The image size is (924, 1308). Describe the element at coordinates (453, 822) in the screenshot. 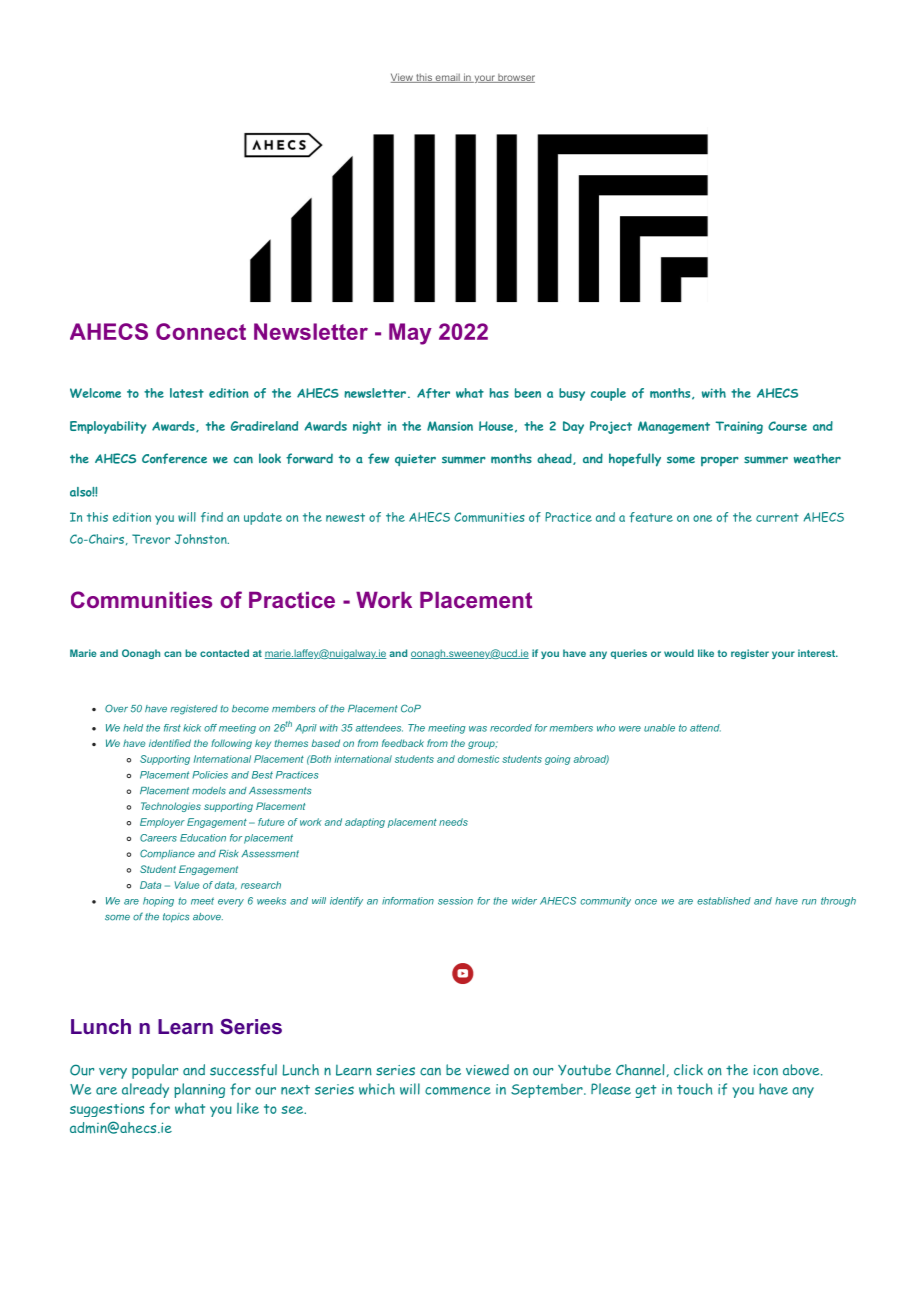

I see `needs` at that location.
